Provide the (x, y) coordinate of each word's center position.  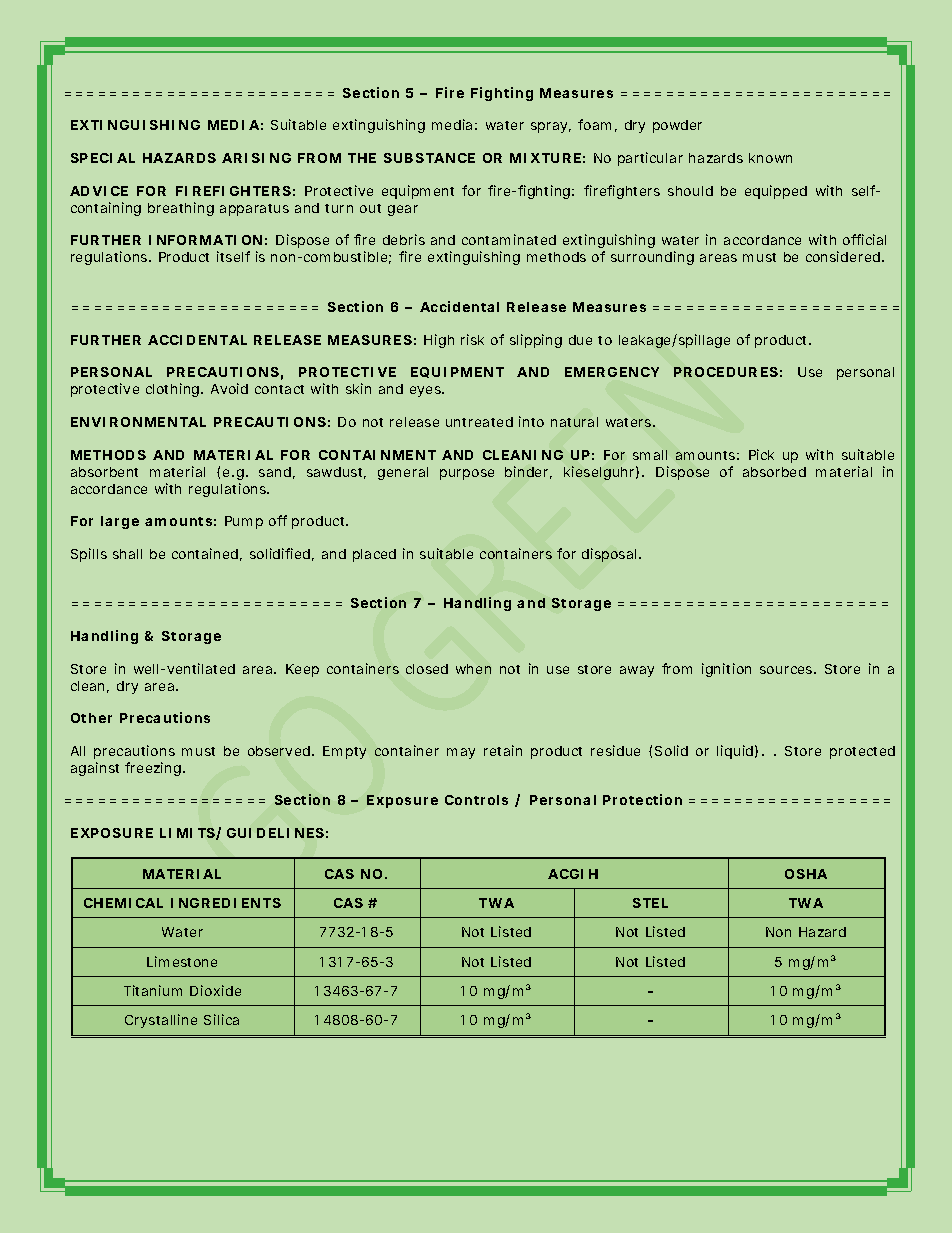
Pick (761, 454)
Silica (221, 1019)
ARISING (256, 158)
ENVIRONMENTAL (138, 422)
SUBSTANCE (429, 158)
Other (91, 718)
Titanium (153, 990)
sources (788, 670)
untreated (479, 422)
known (770, 158)
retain (503, 750)
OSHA (806, 874)
